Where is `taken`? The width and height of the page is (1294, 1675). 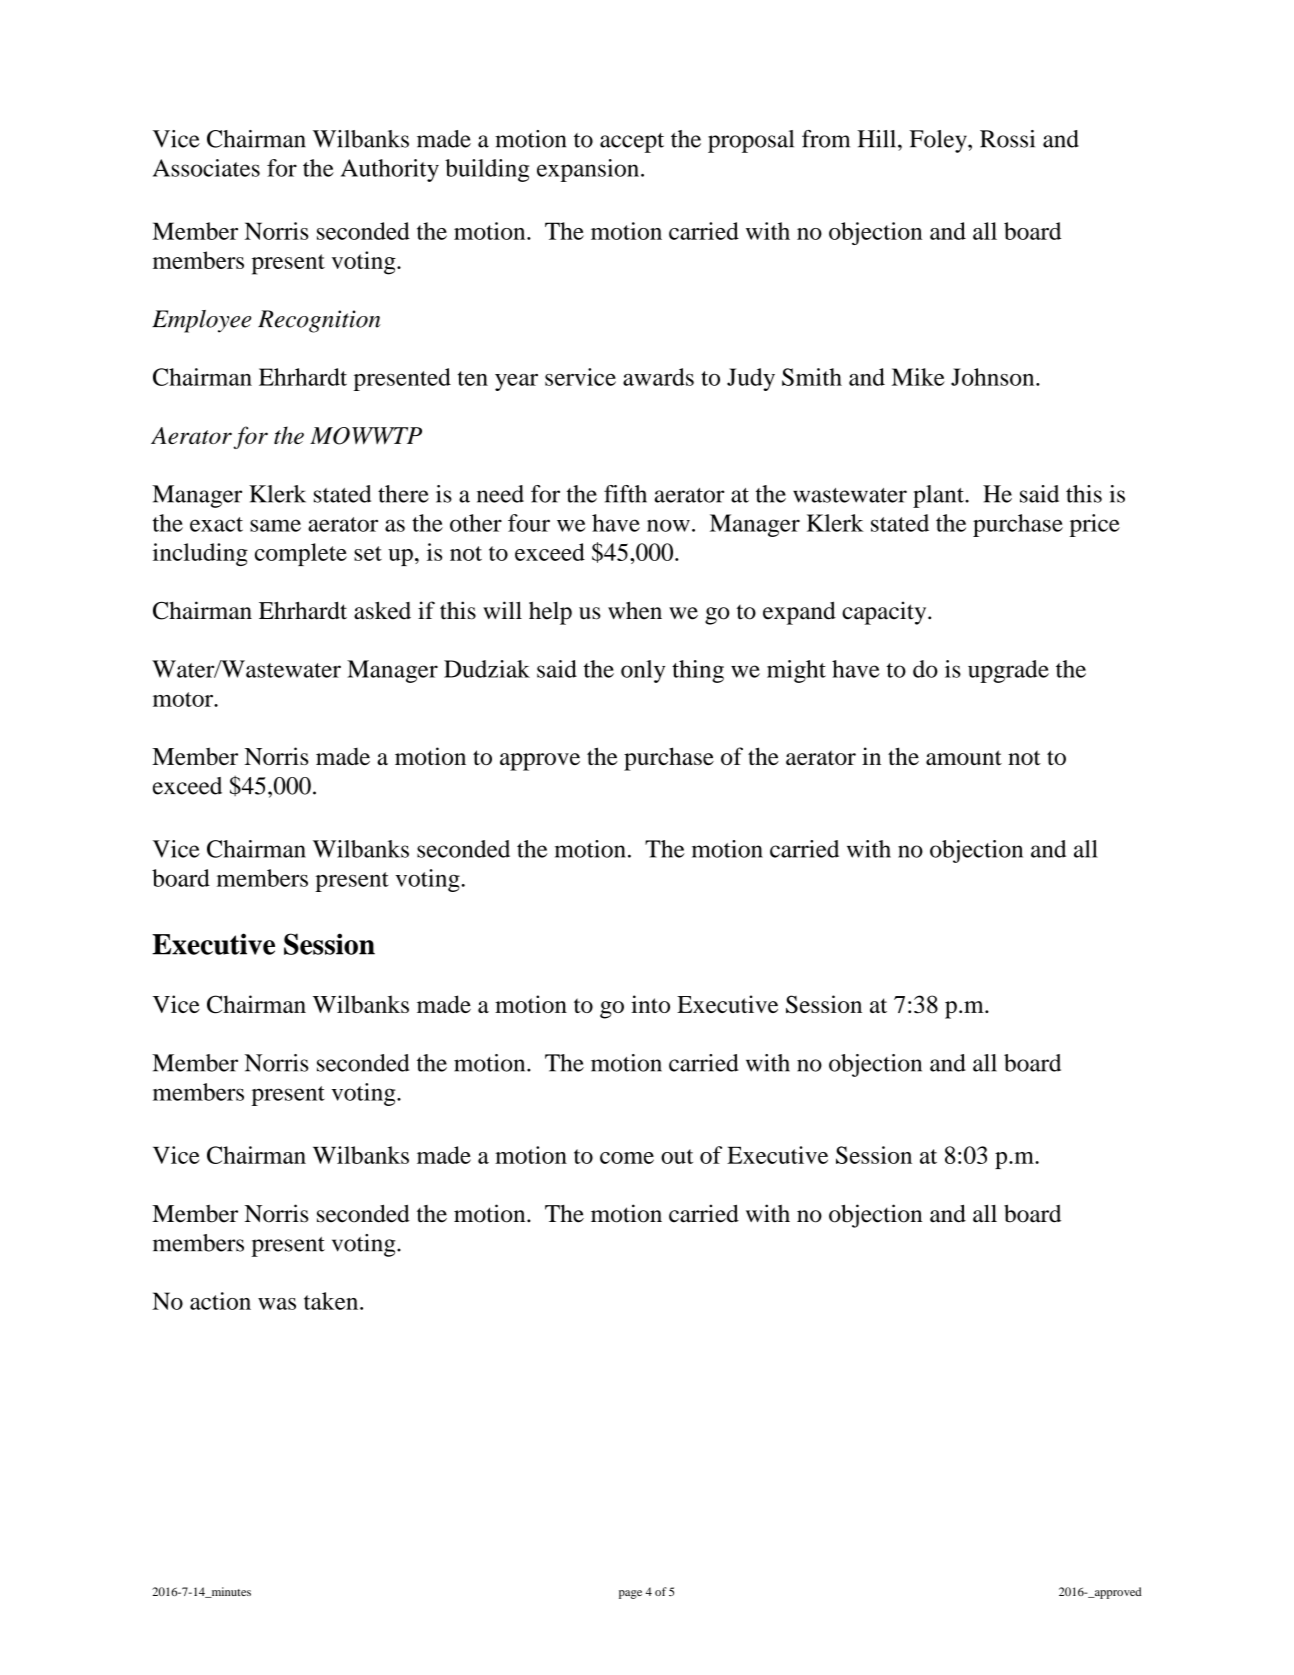
taken is located at coordinates (332, 1301).
